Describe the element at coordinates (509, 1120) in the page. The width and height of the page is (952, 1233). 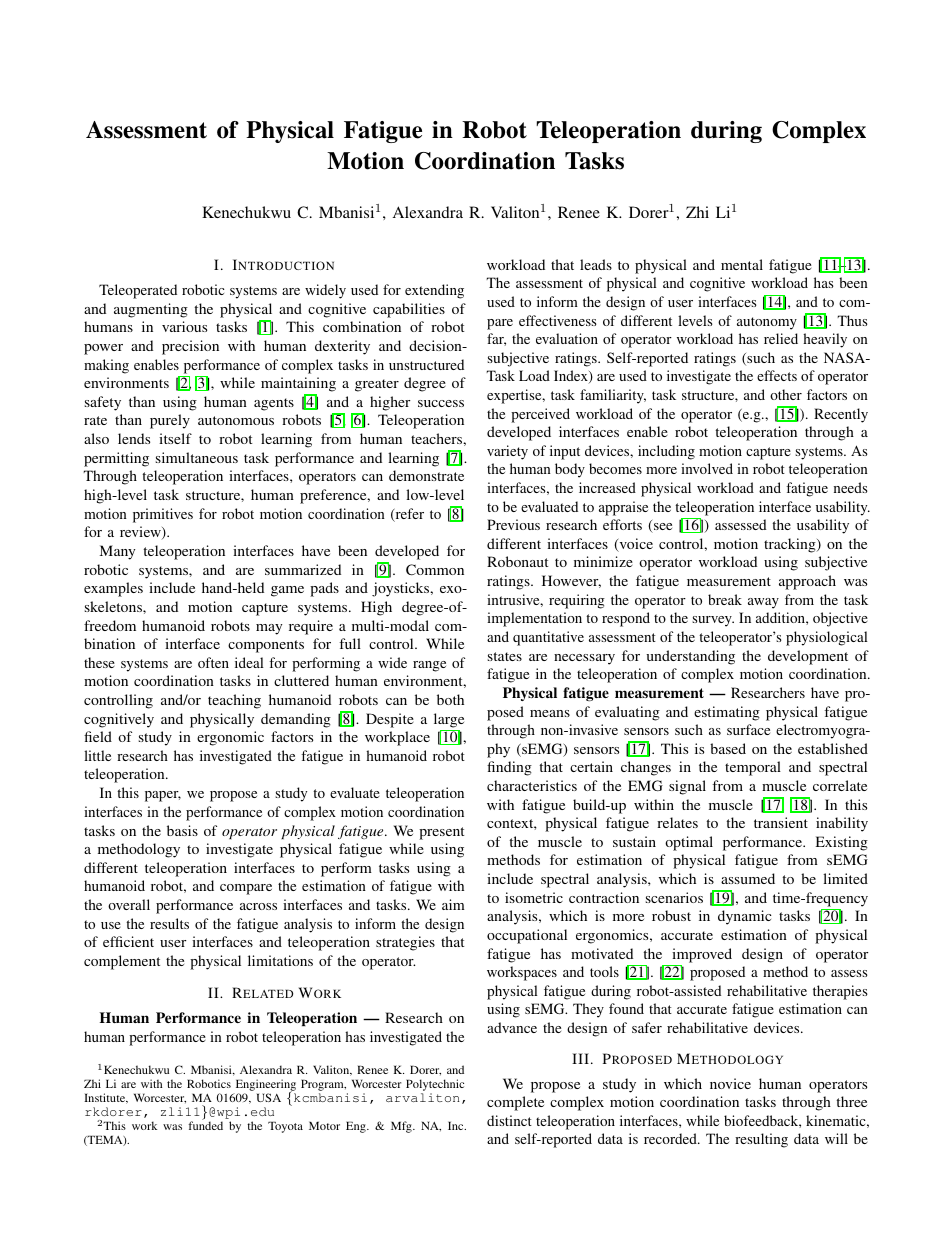
I see `distinct` at that location.
